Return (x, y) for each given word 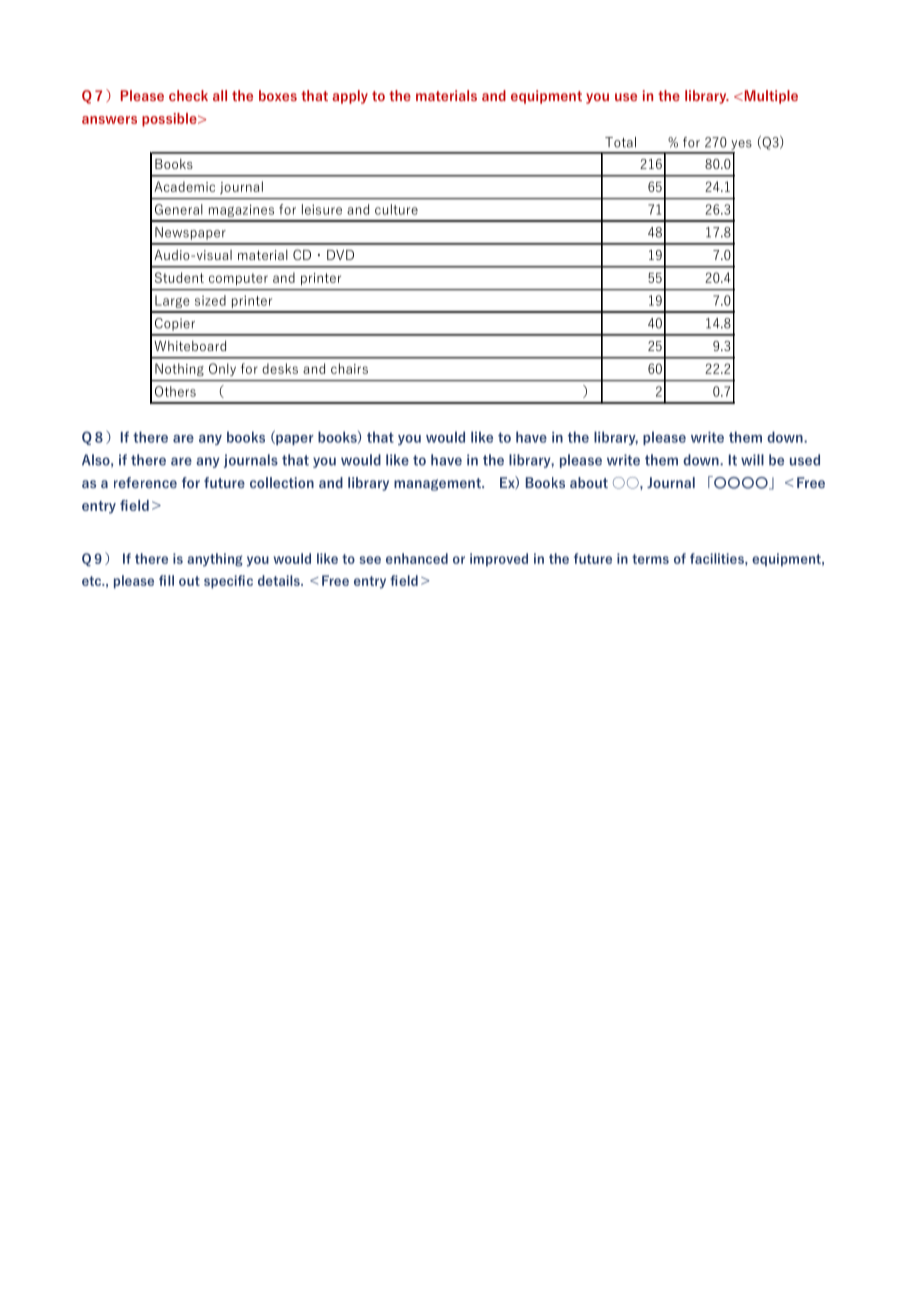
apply (350, 97)
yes (741, 145)
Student (179, 277)
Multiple (770, 97)
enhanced (417, 558)
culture (396, 209)
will (752, 460)
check (188, 95)
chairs (349, 368)
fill (166, 580)
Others (175, 391)
